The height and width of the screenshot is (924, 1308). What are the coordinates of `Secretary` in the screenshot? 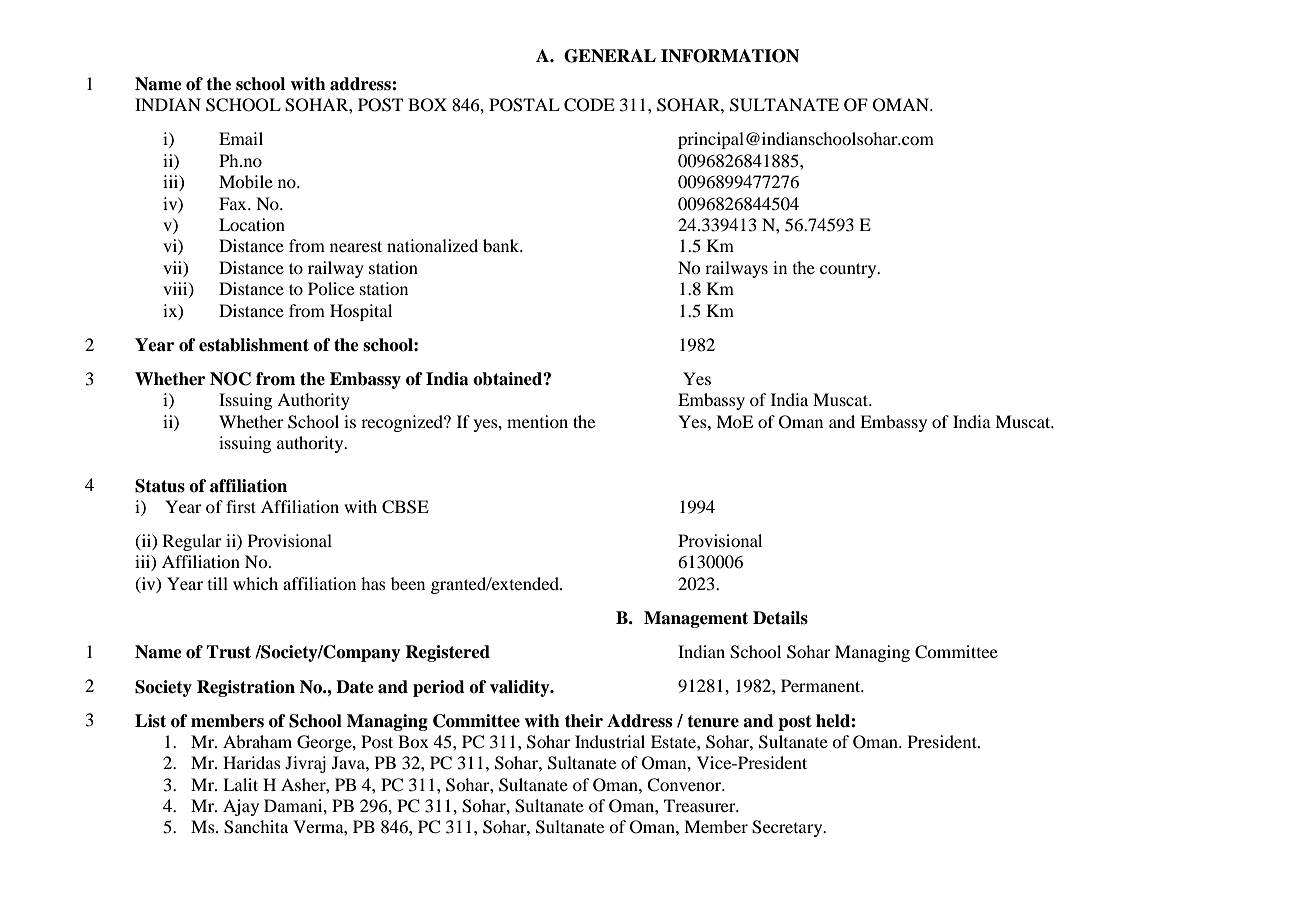 It's located at (788, 828).
